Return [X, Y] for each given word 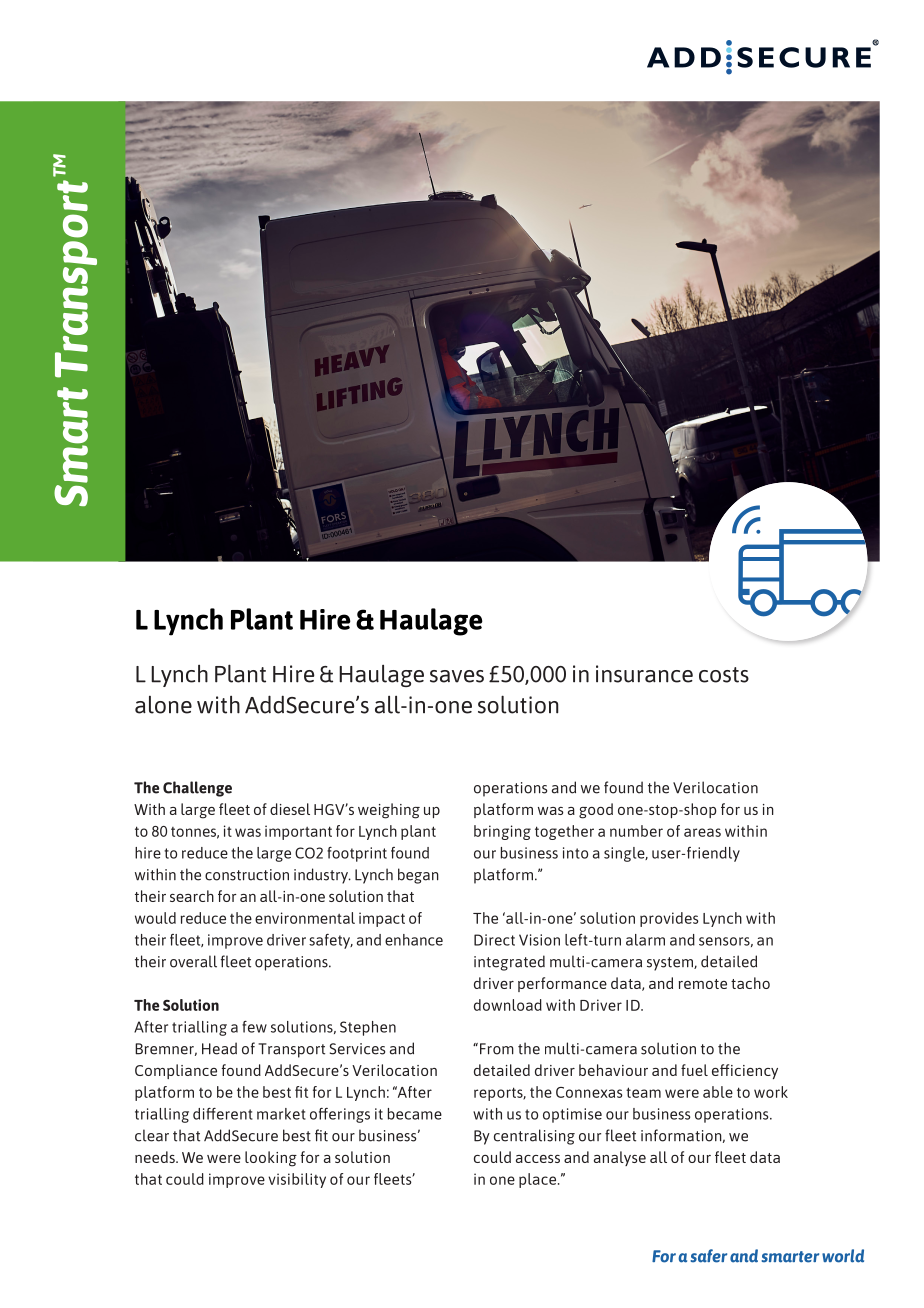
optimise [572, 1115]
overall [193, 961]
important [298, 832]
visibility [297, 1180]
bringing [502, 832]
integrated [509, 963]
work [771, 1092]
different [223, 1114]
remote [702, 984]
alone [163, 705]
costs [724, 675]
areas [702, 832]
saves [457, 676]
